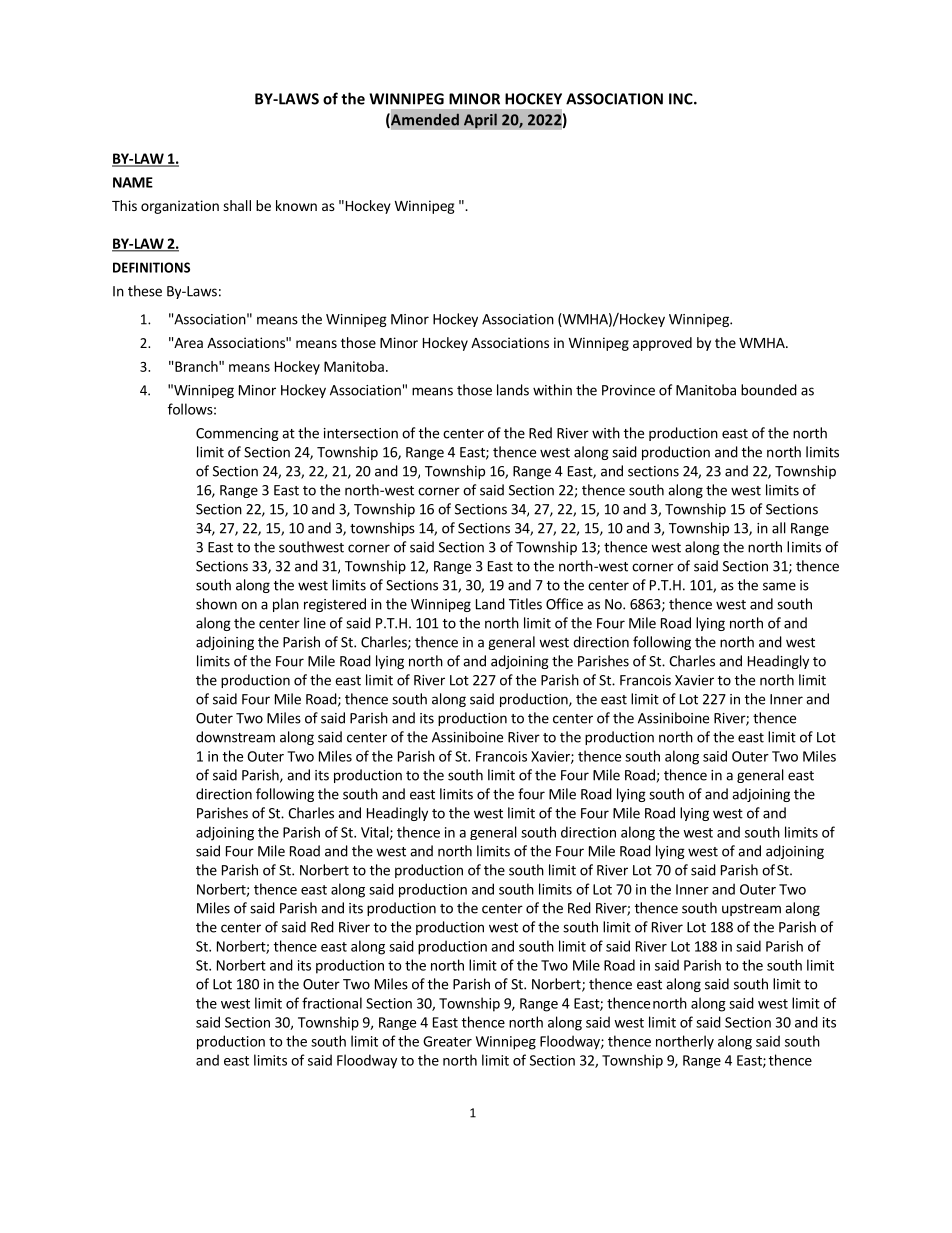  I want to click on Titles, so click(525, 604).
